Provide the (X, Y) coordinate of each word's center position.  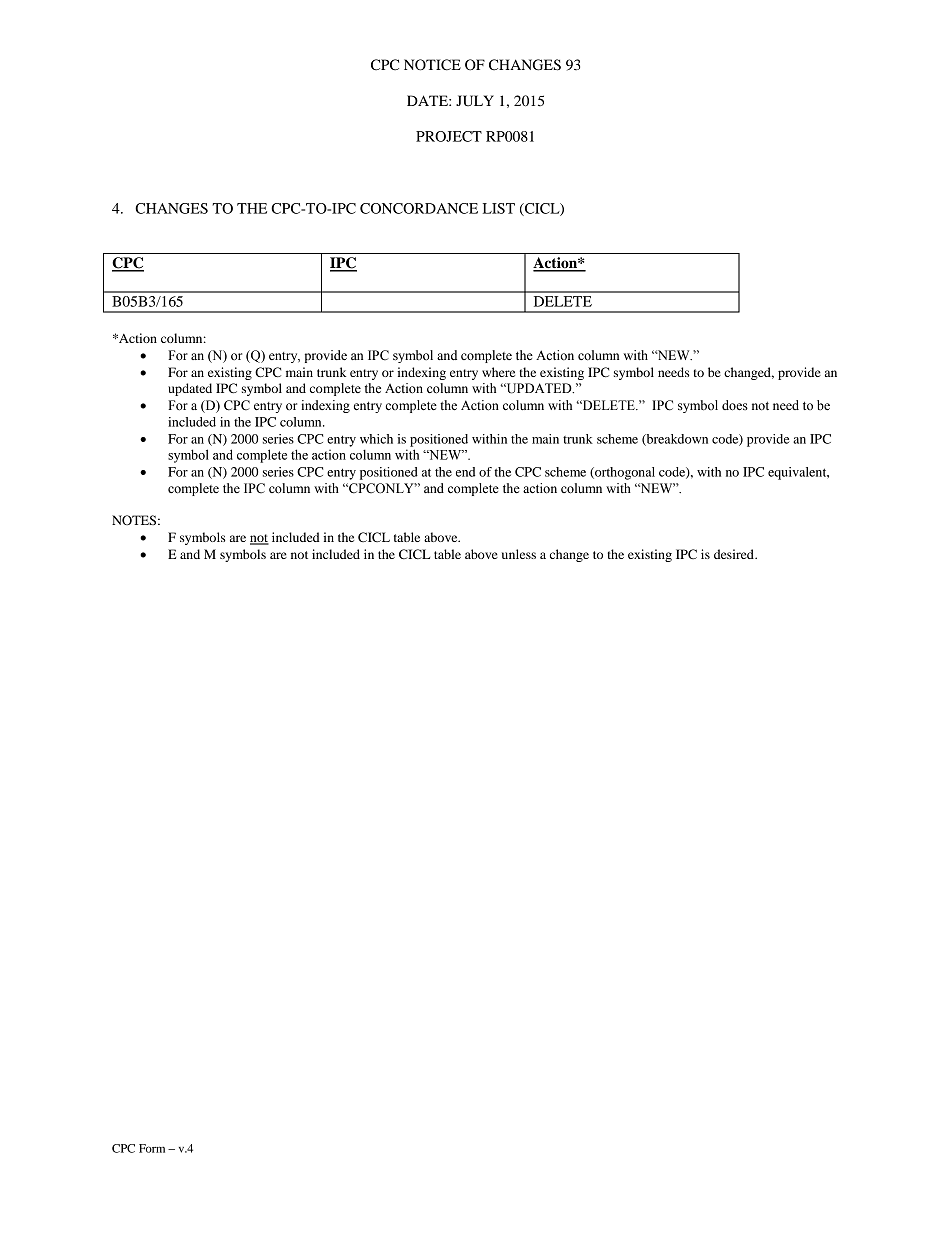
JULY (475, 101)
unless (519, 554)
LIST (499, 208)
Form (152, 1148)
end (465, 472)
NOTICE (432, 65)
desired (735, 554)
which (376, 439)
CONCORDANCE (419, 208)
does (735, 405)
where (498, 372)
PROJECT (449, 136)
